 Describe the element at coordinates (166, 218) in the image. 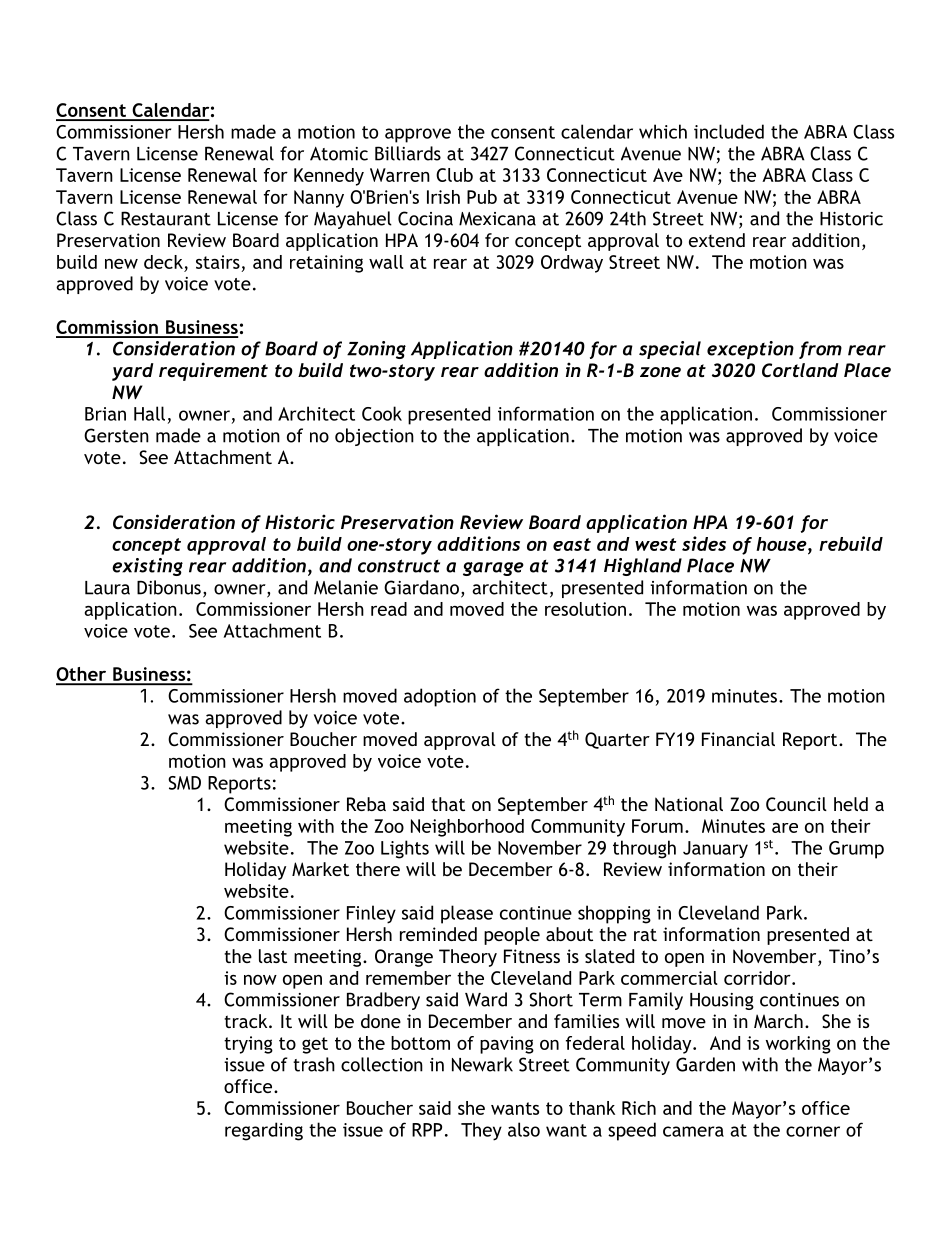

I see `Restaurant` at that location.
